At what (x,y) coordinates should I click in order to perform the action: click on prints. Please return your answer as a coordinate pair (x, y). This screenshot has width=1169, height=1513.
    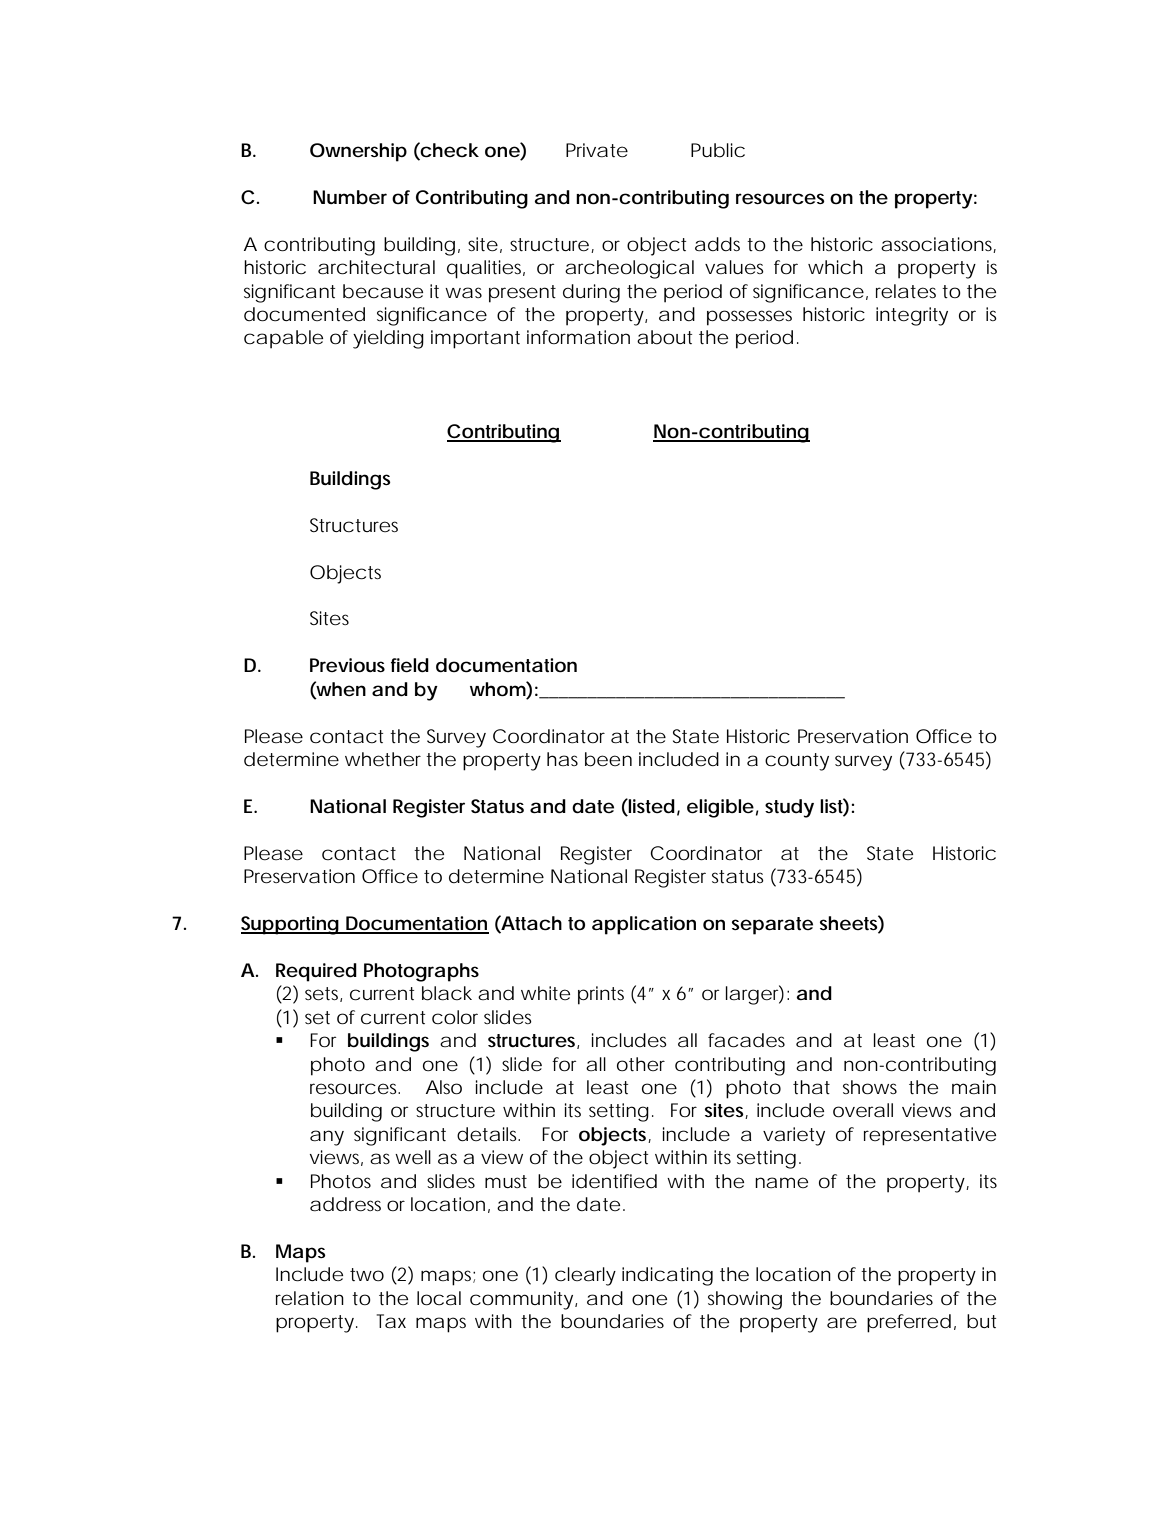
    Looking at the image, I should click on (601, 995).
